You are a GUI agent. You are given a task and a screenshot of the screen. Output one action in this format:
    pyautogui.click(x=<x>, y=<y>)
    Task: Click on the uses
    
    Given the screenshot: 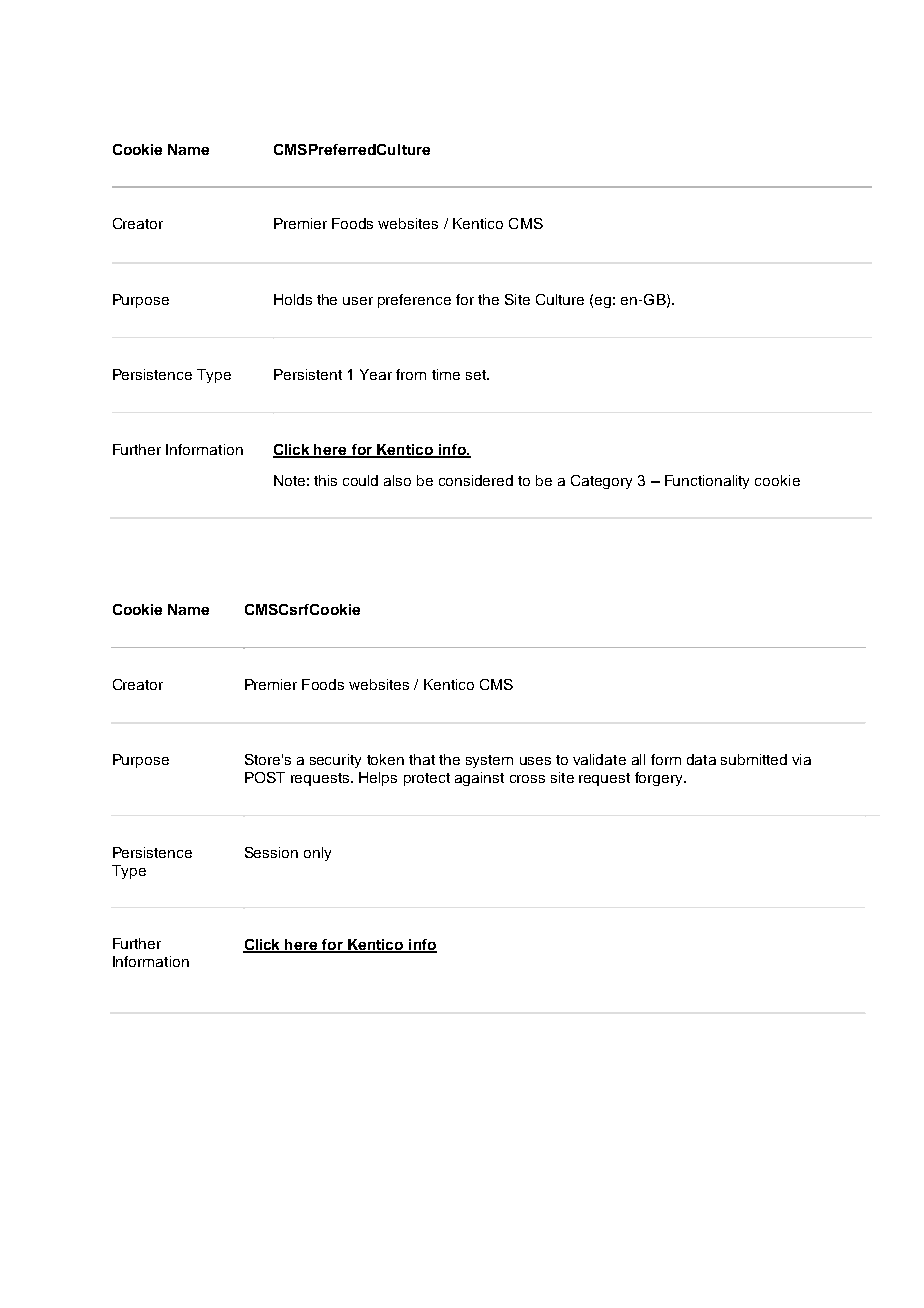 What is the action you would take?
    pyautogui.click(x=535, y=761)
